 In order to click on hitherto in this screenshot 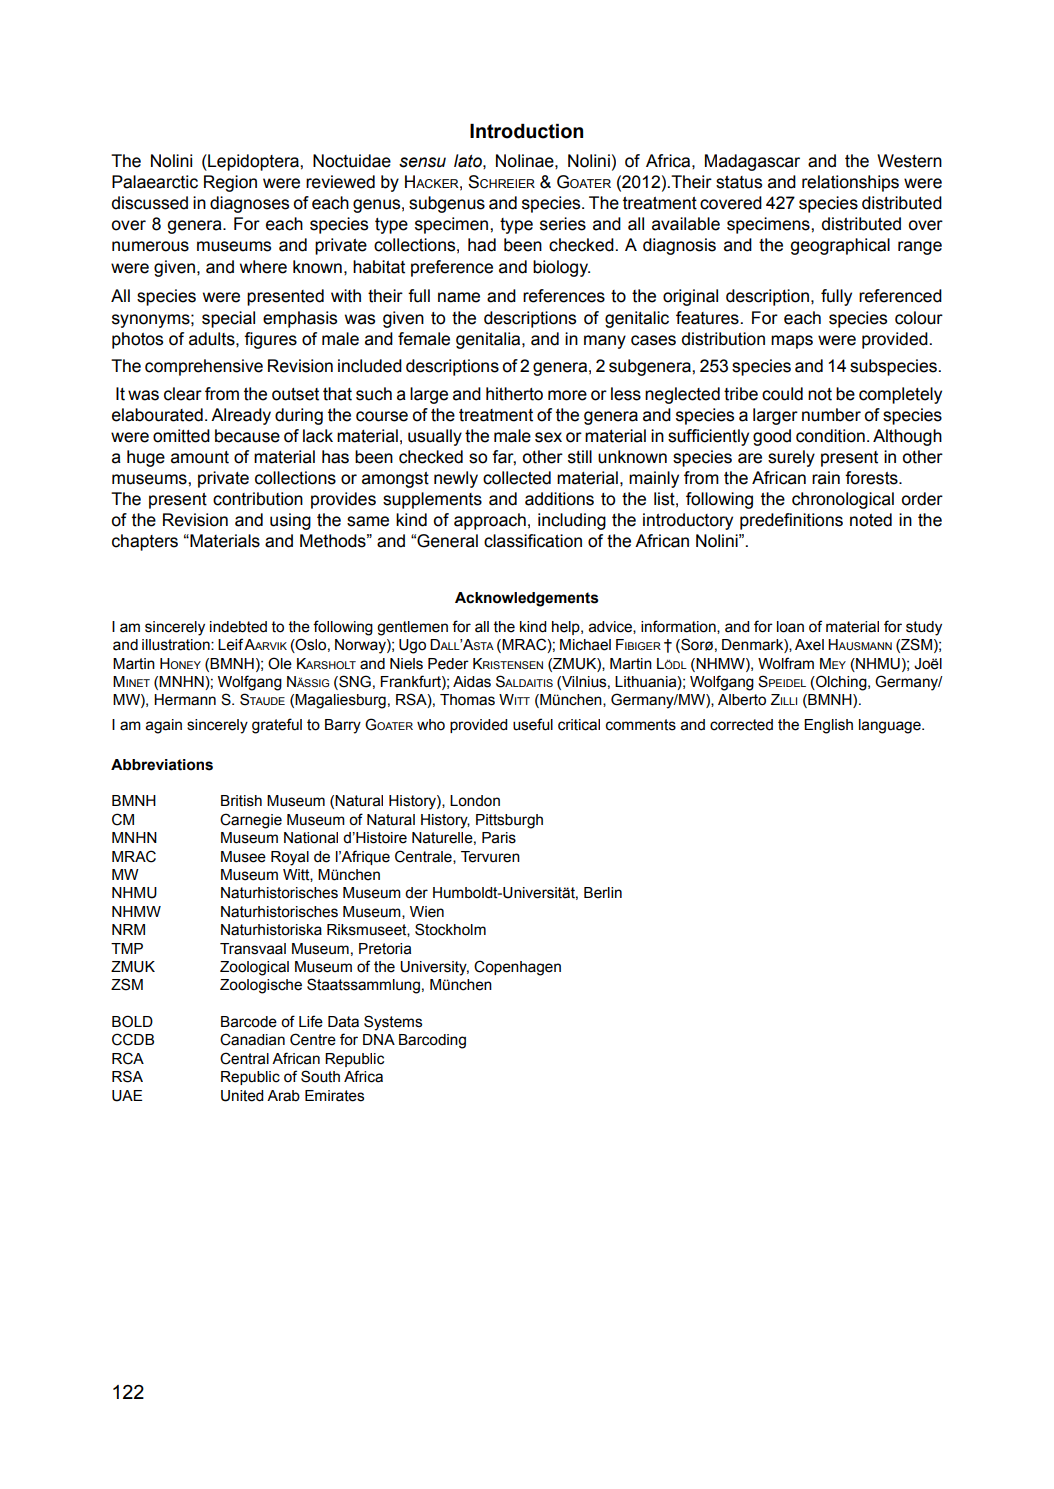, I will do `click(514, 394)`.
